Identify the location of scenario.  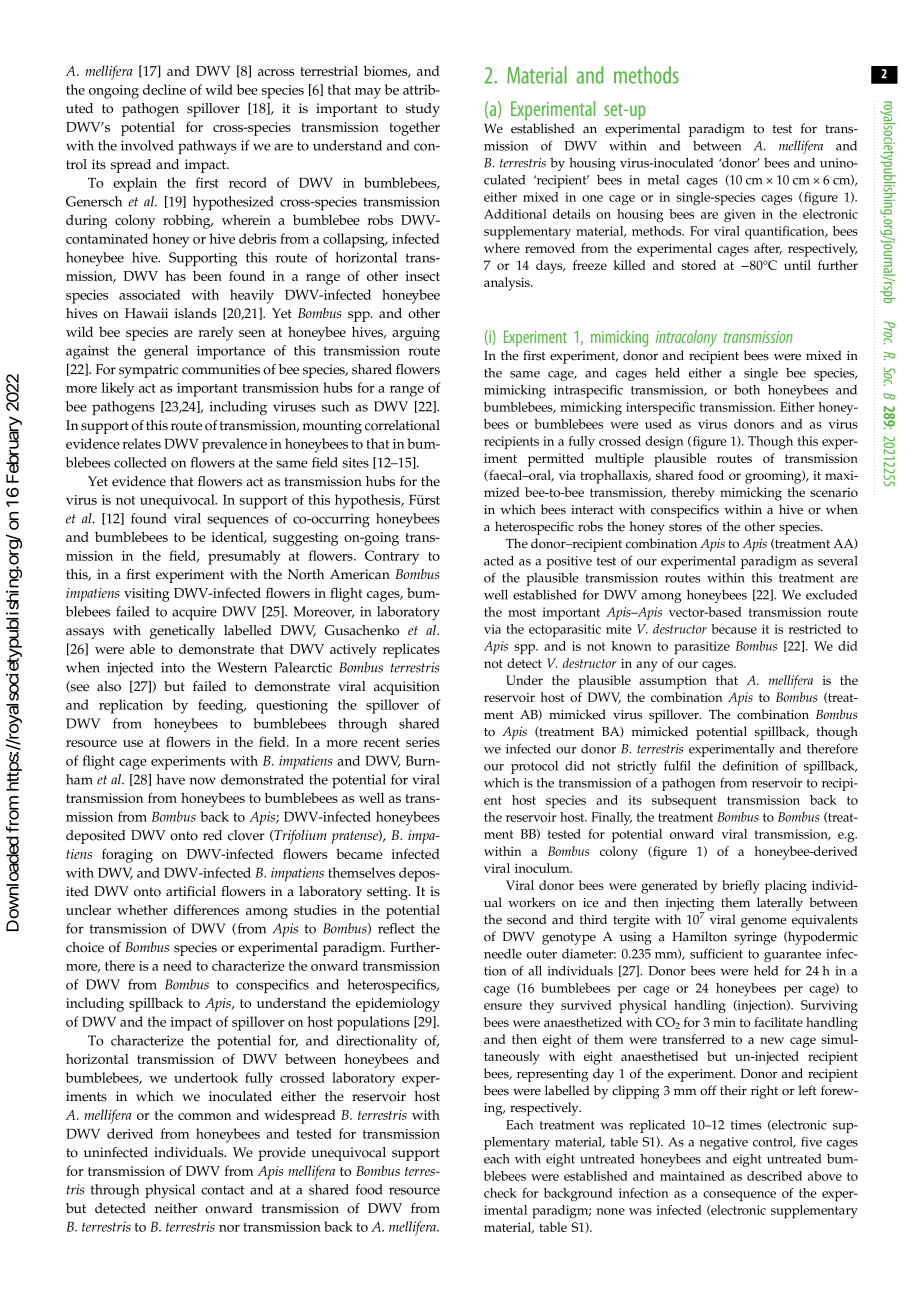
(834, 492).
